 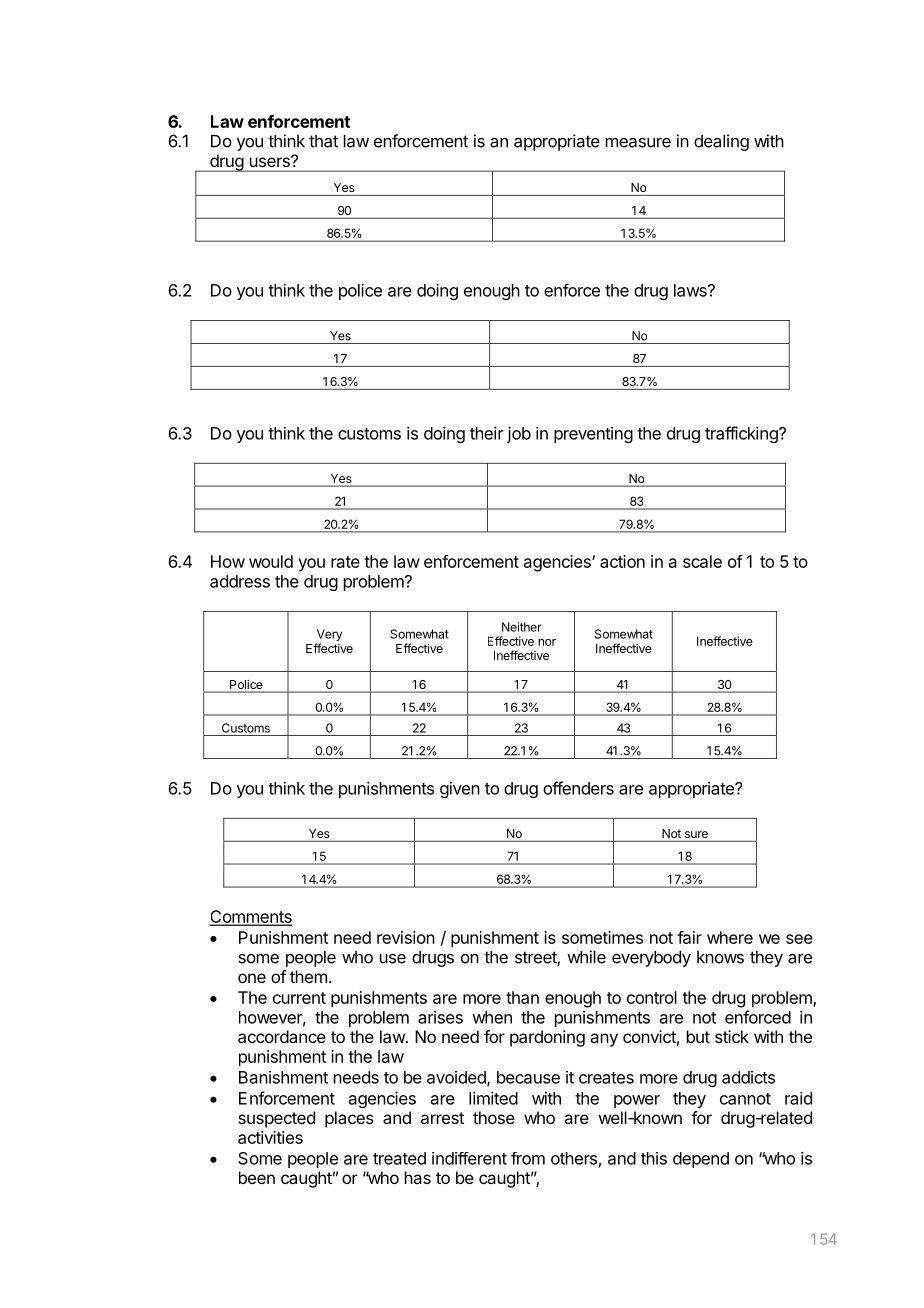 What do you see at coordinates (323, 141) in the screenshot?
I see `that` at bounding box center [323, 141].
